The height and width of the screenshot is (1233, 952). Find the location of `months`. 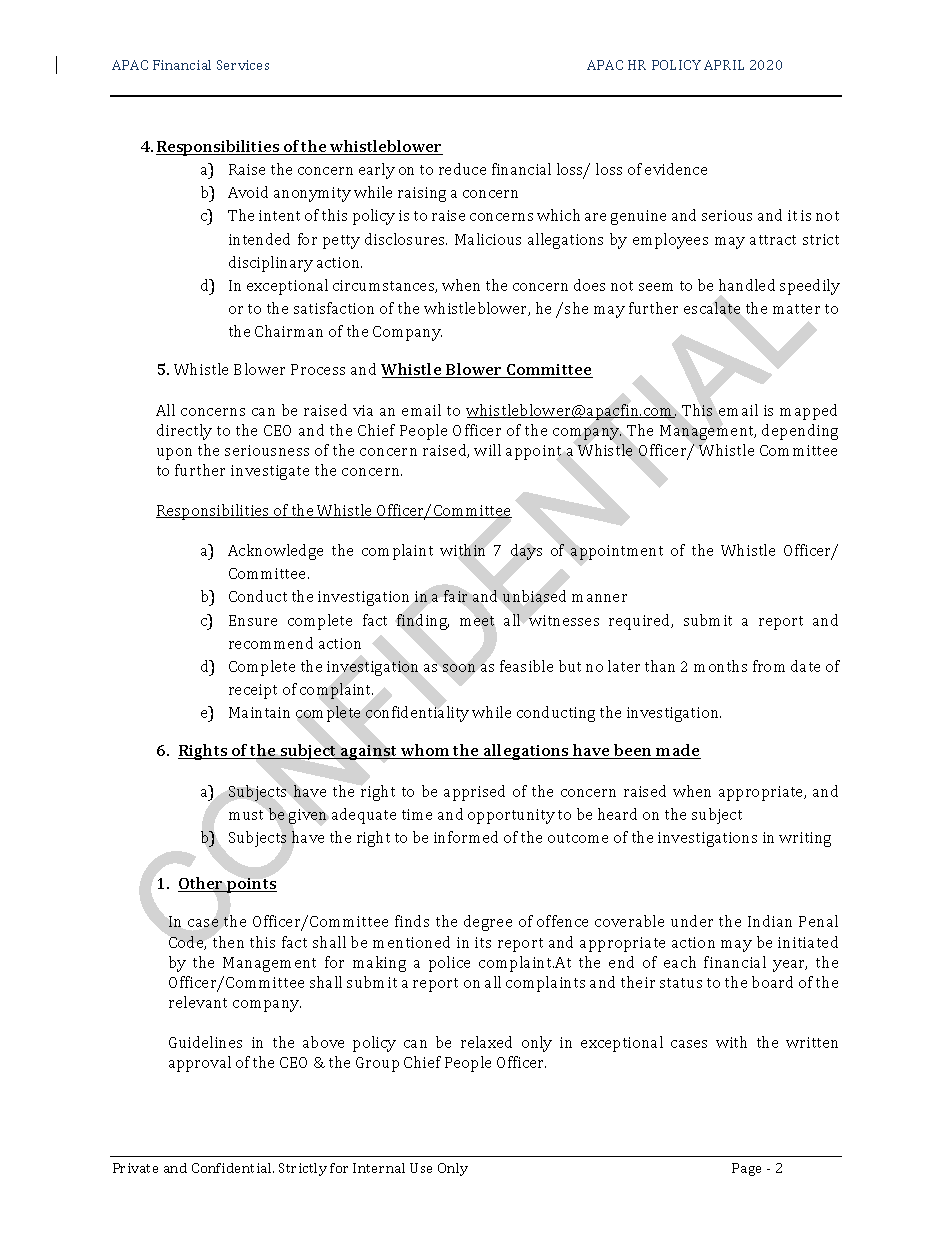

months is located at coordinates (720, 666).
